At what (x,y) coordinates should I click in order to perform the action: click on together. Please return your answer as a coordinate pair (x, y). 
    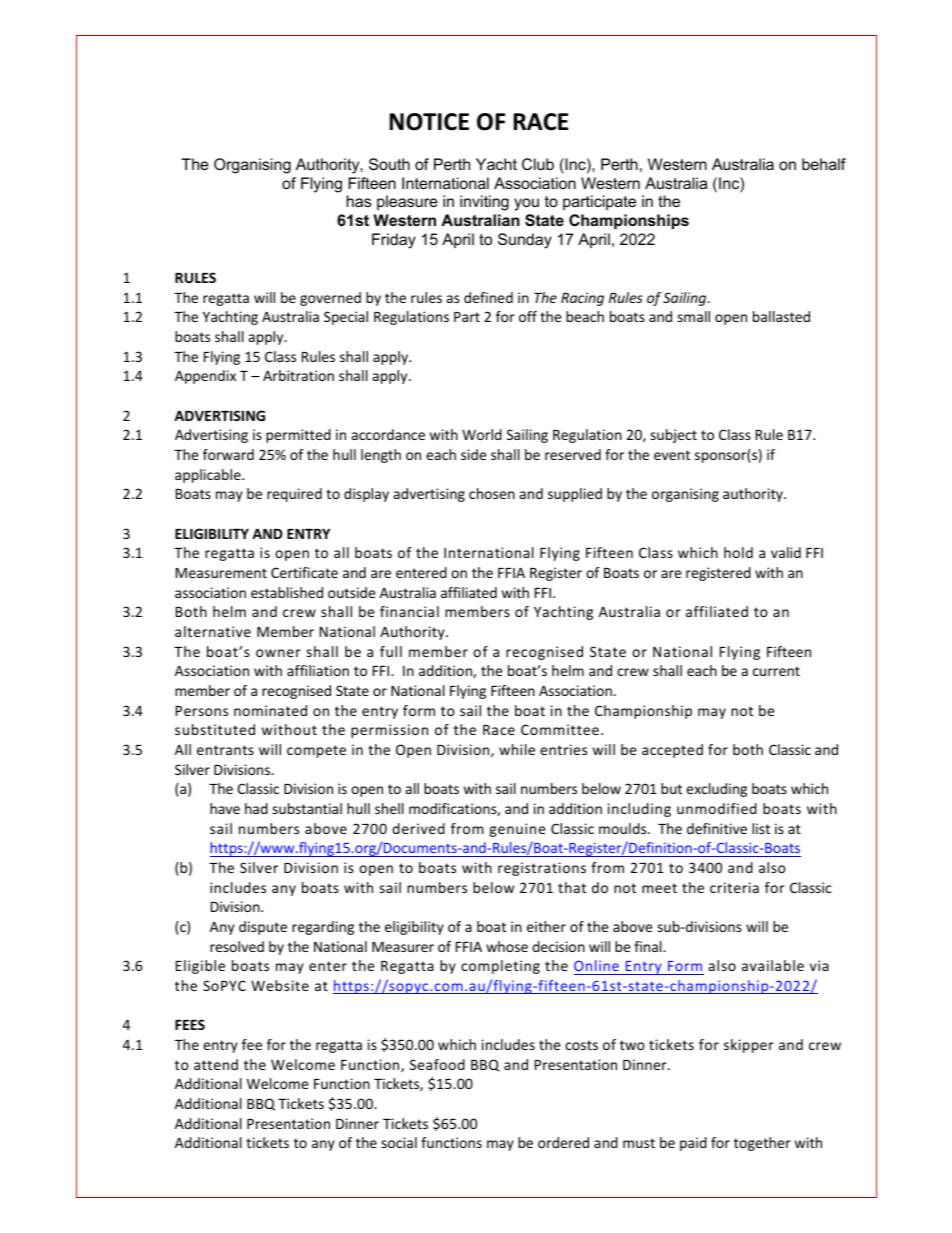
    Looking at the image, I should click on (762, 1144).
